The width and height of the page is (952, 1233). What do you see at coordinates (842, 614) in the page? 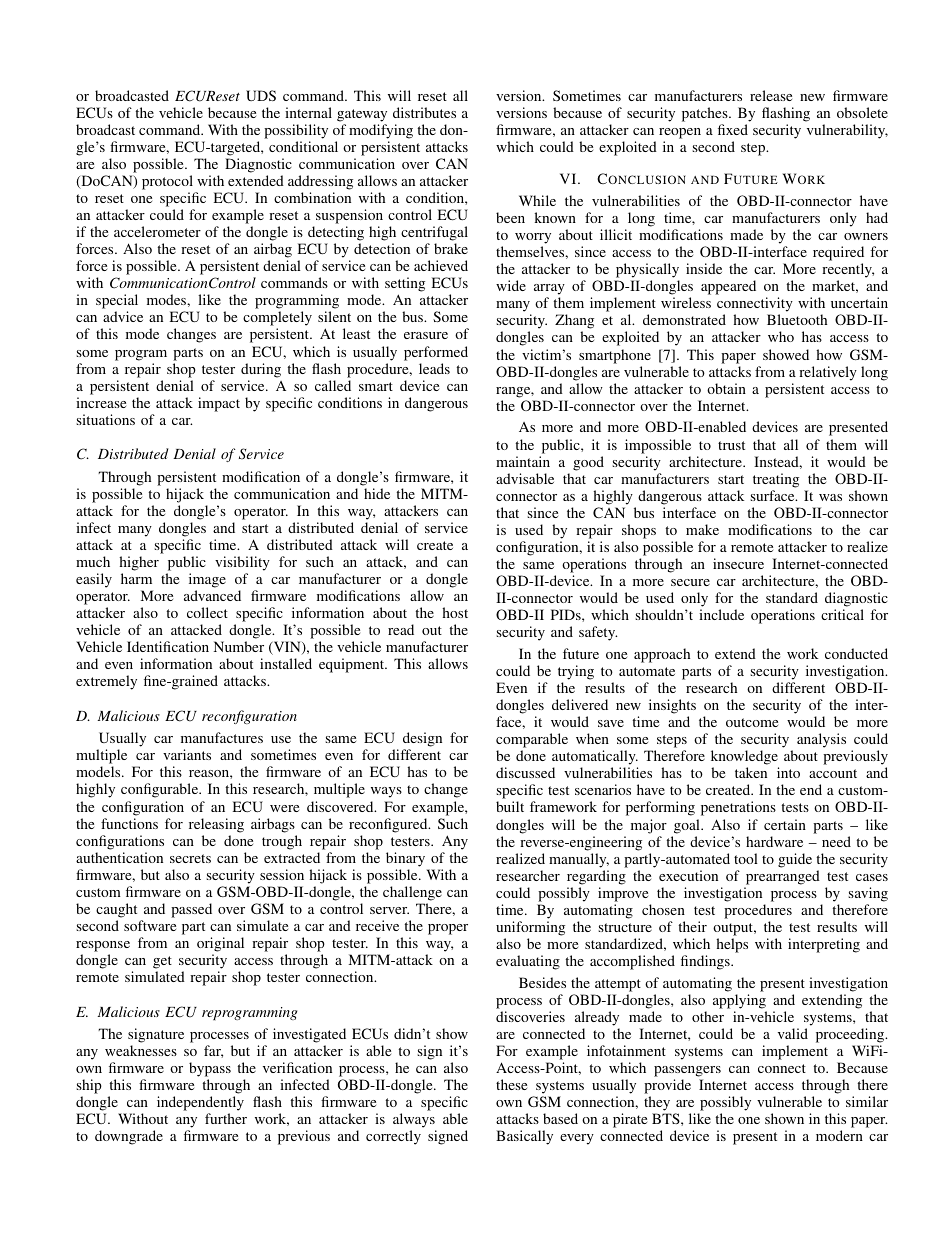
I see `critical` at bounding box center [842, 614].
